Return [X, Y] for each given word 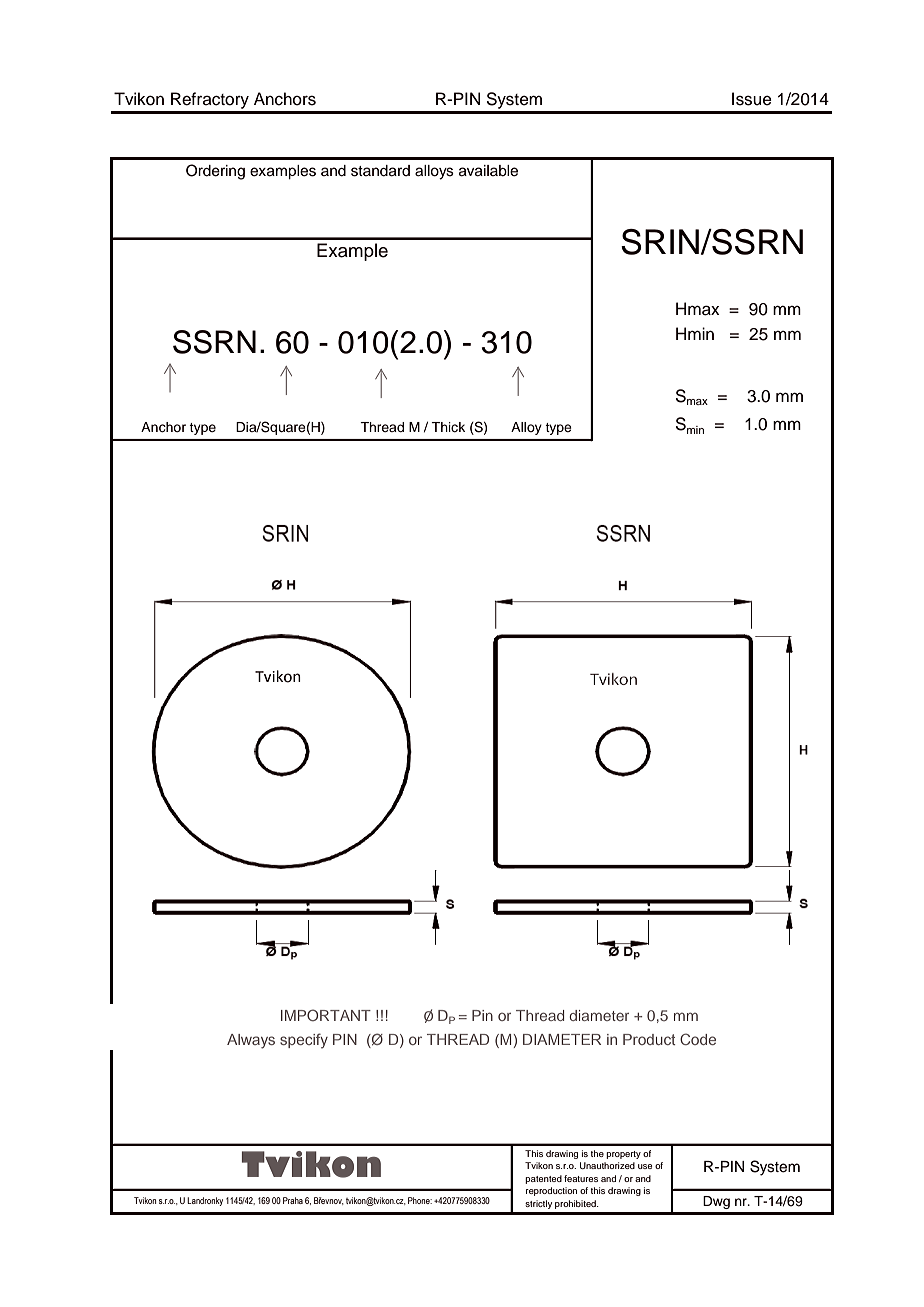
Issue [752, 99]
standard [380, 171]
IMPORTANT [326, 1015]
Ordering [215, 172]
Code [698, 1039]
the [597, 1153]
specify [304, 1041]
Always [251, 1041]
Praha [293, 1200]
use [645, 1166]
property [623, 1155]
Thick [448, 427]
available [488, 171]
